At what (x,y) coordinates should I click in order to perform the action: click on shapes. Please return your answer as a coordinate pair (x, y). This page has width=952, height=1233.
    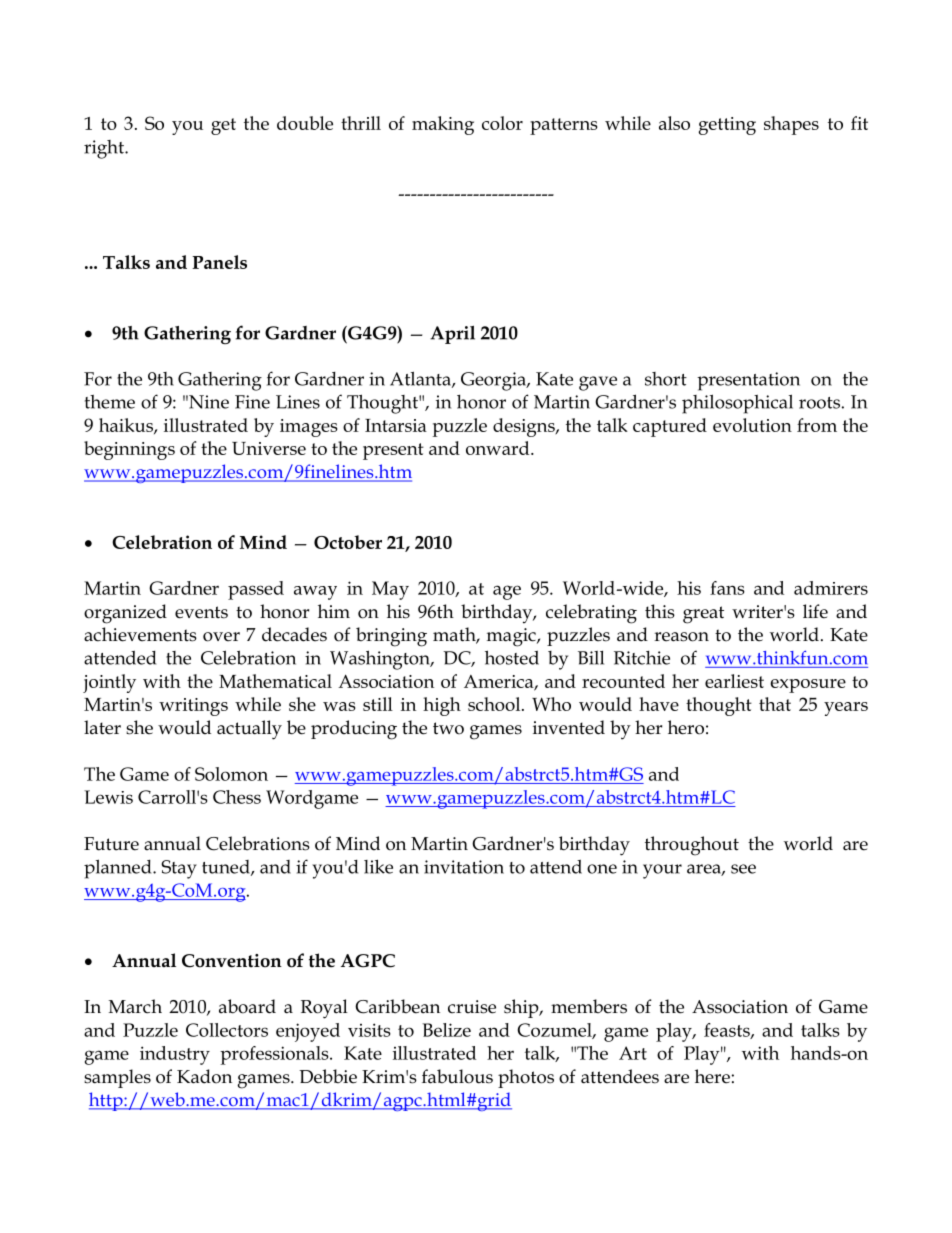
    Looking at the image, I should click on (791, 125).
